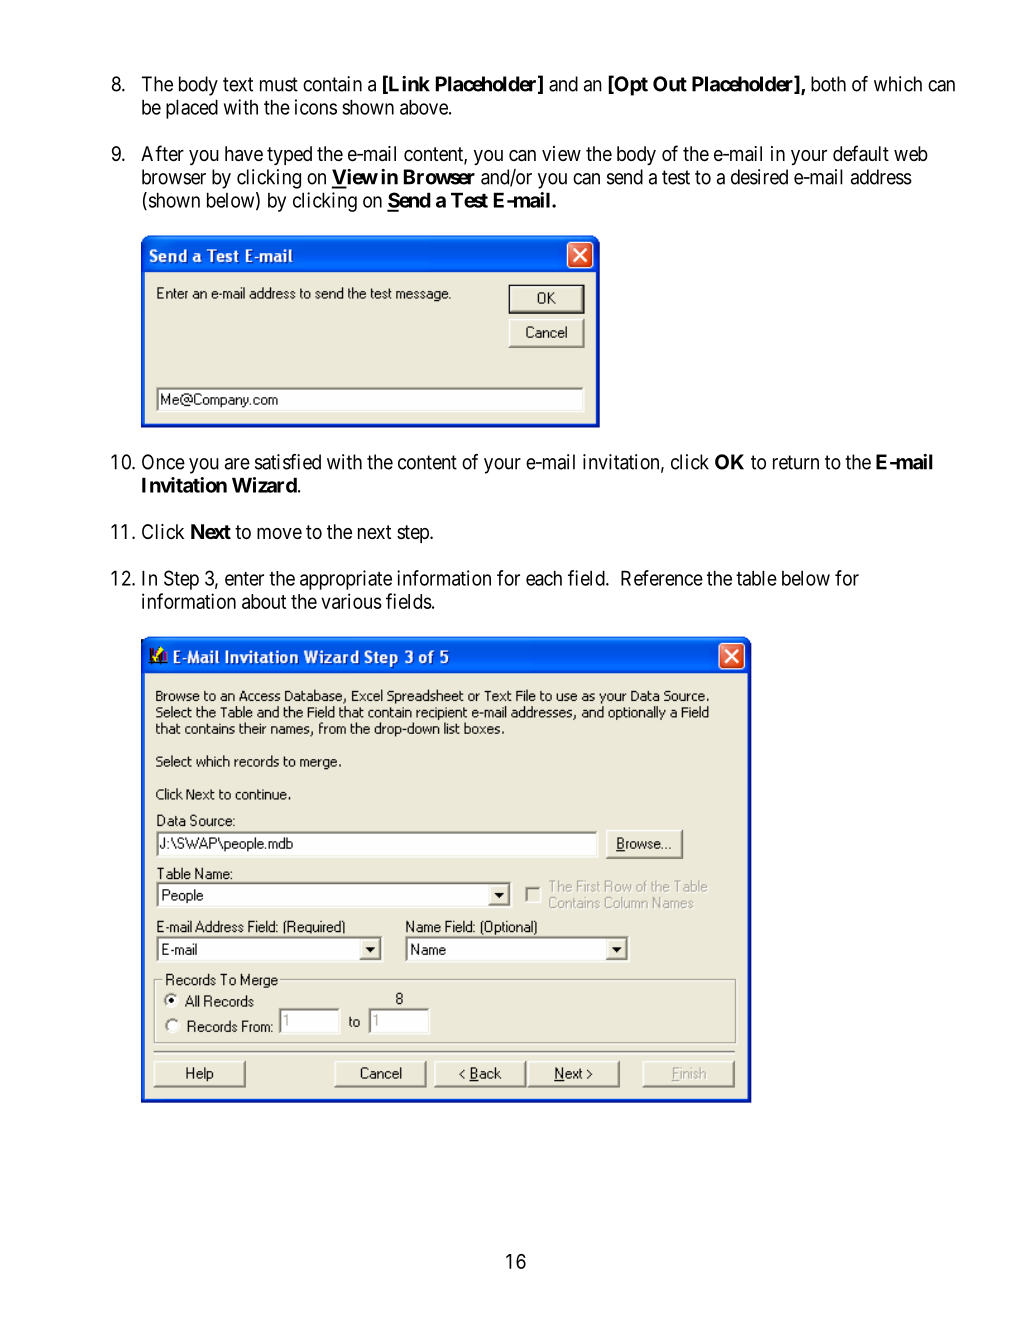 The image size is (1031, 1334). Describe the element at coordinates (759, 177) in the page. I see `desired` at that location.
